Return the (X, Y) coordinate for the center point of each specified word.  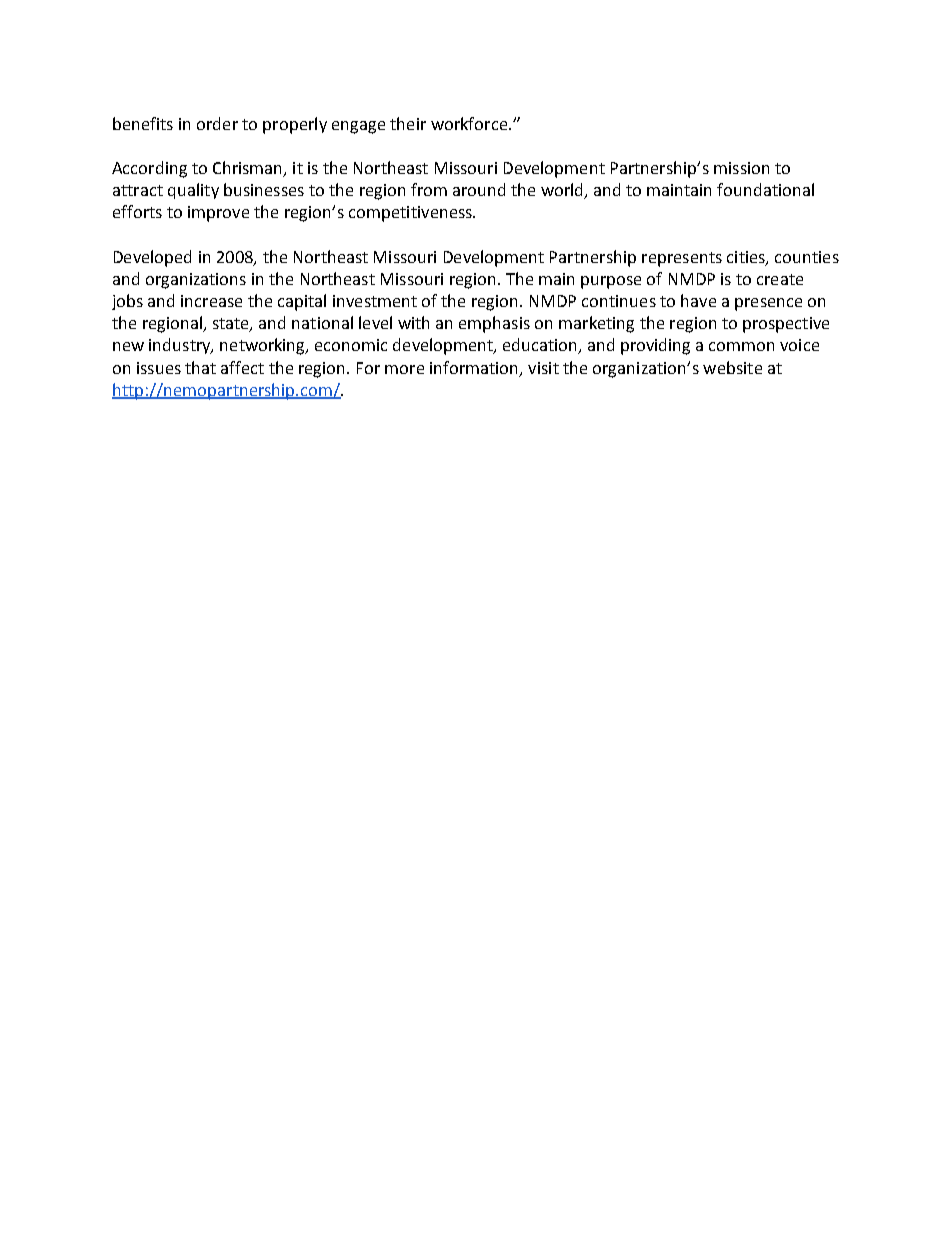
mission (741, 168)
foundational (765, 189)
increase (211, 301)
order (217, 123)
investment (375, 301)
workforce (469, 123)
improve (218, 214)
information (475, 368)
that (200, 367)
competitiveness (411, 214)
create (780, 279)
